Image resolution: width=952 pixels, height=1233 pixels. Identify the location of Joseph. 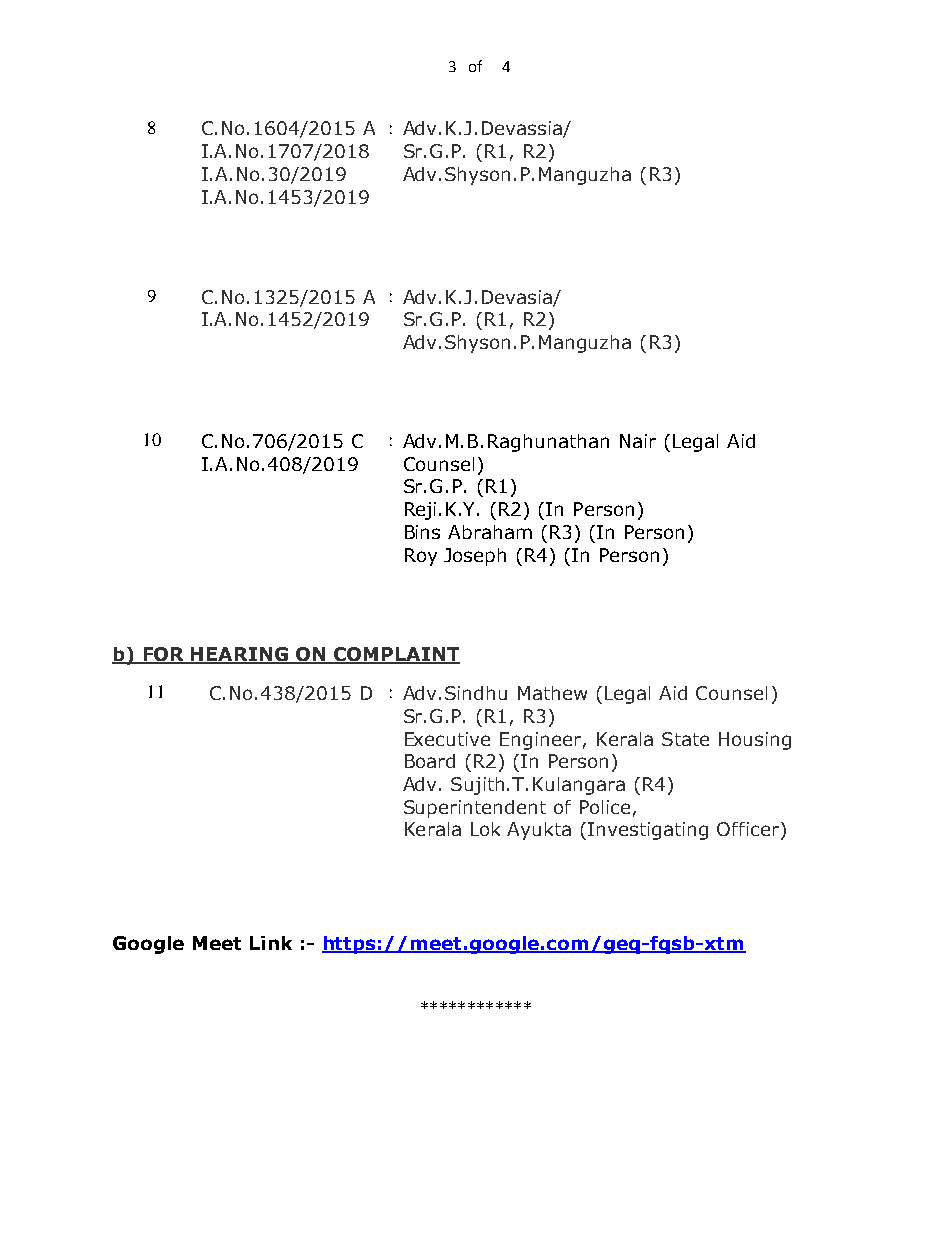
(475, 557).
